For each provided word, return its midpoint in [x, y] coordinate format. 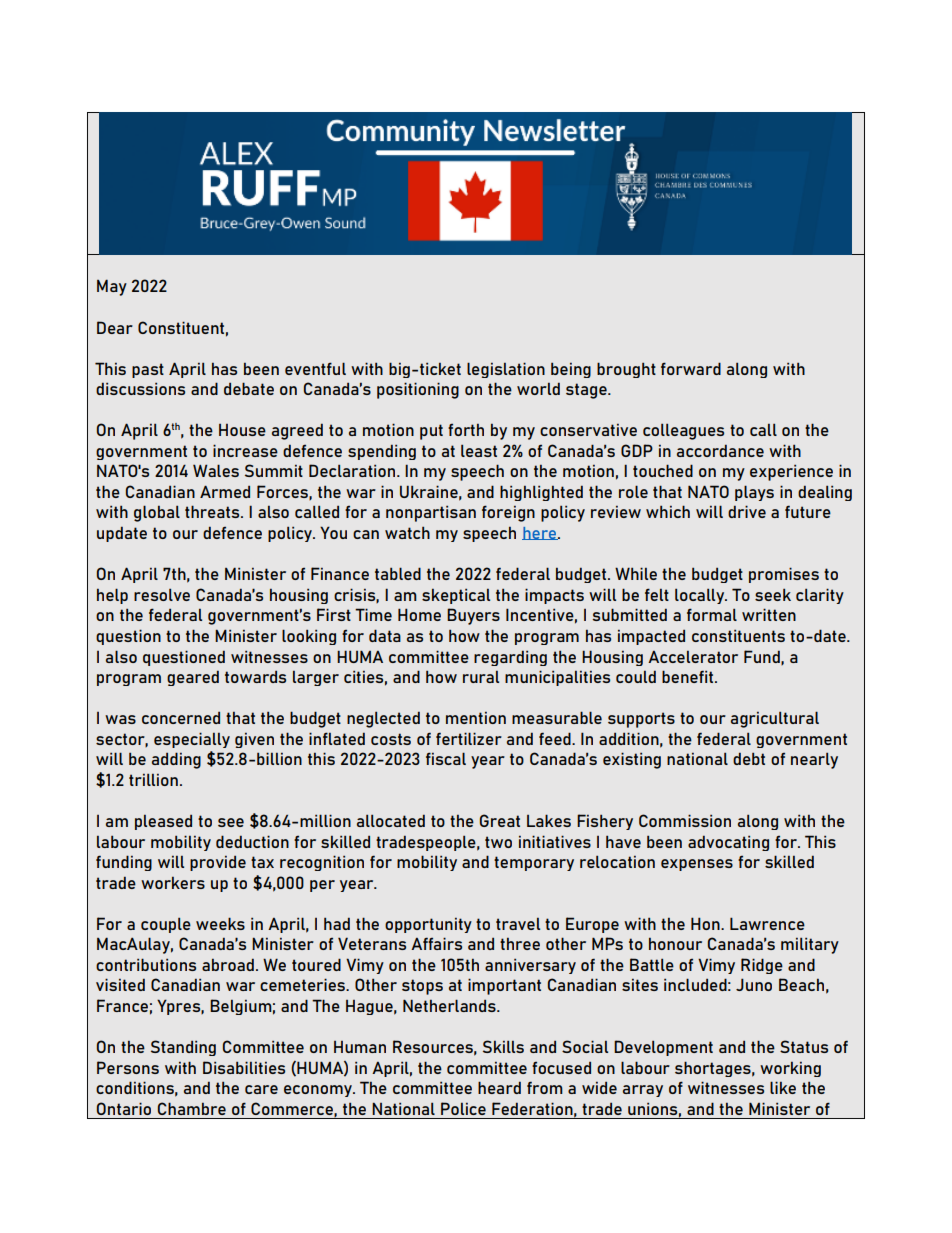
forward [691, 368]
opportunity [428, 925]
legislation [506, 370]
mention [476, 718]
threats [213, 511]
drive [747, 511]
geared [193, 678]
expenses [697, 865]
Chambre [192, 1108]
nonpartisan [431, 513]
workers [173, 883]
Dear [115, 327]
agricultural [775, 719]
